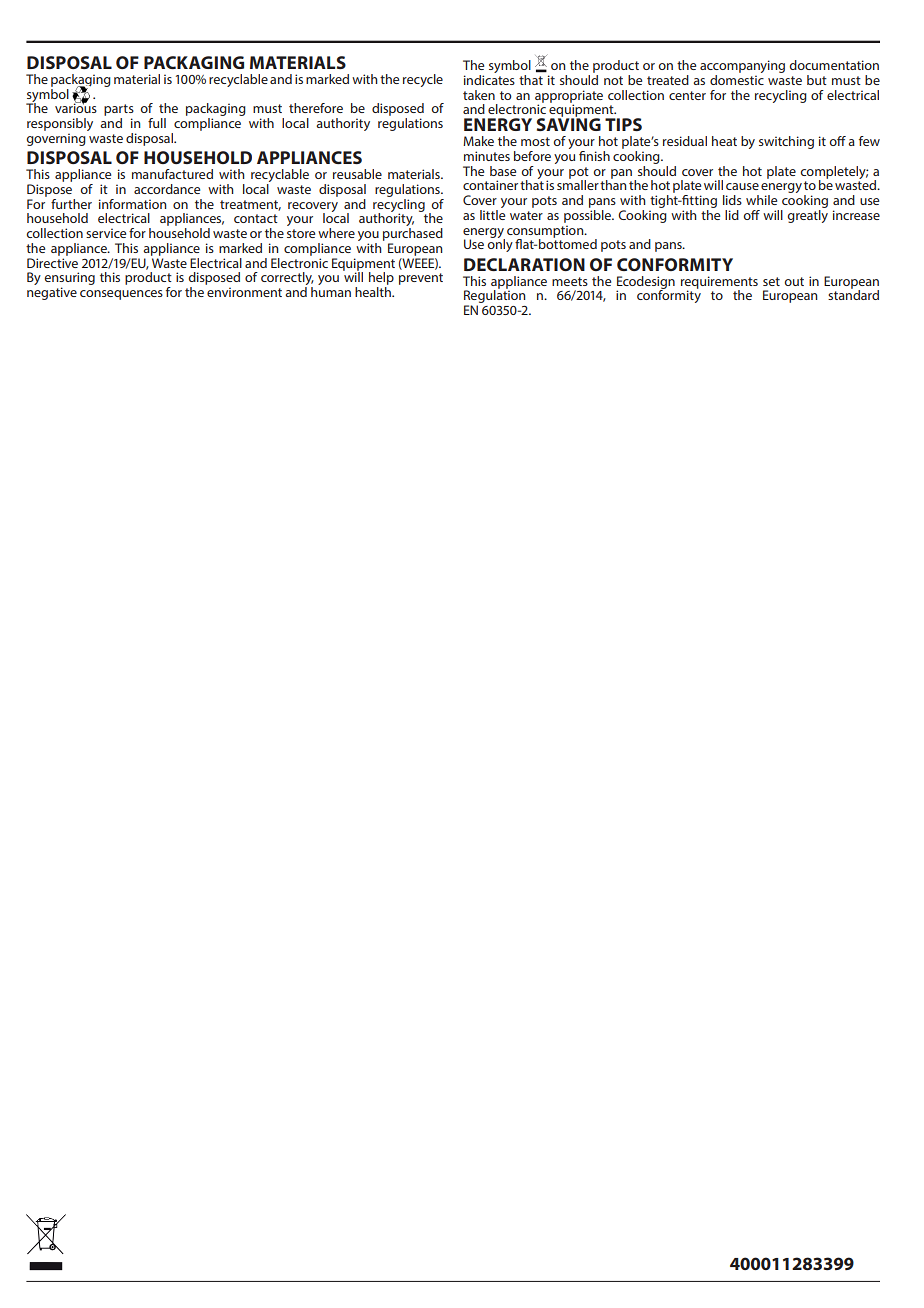 This image has height=1308, width=924. Describe the element at coordinates (76, 107) in the image. I see `various` at that location.
